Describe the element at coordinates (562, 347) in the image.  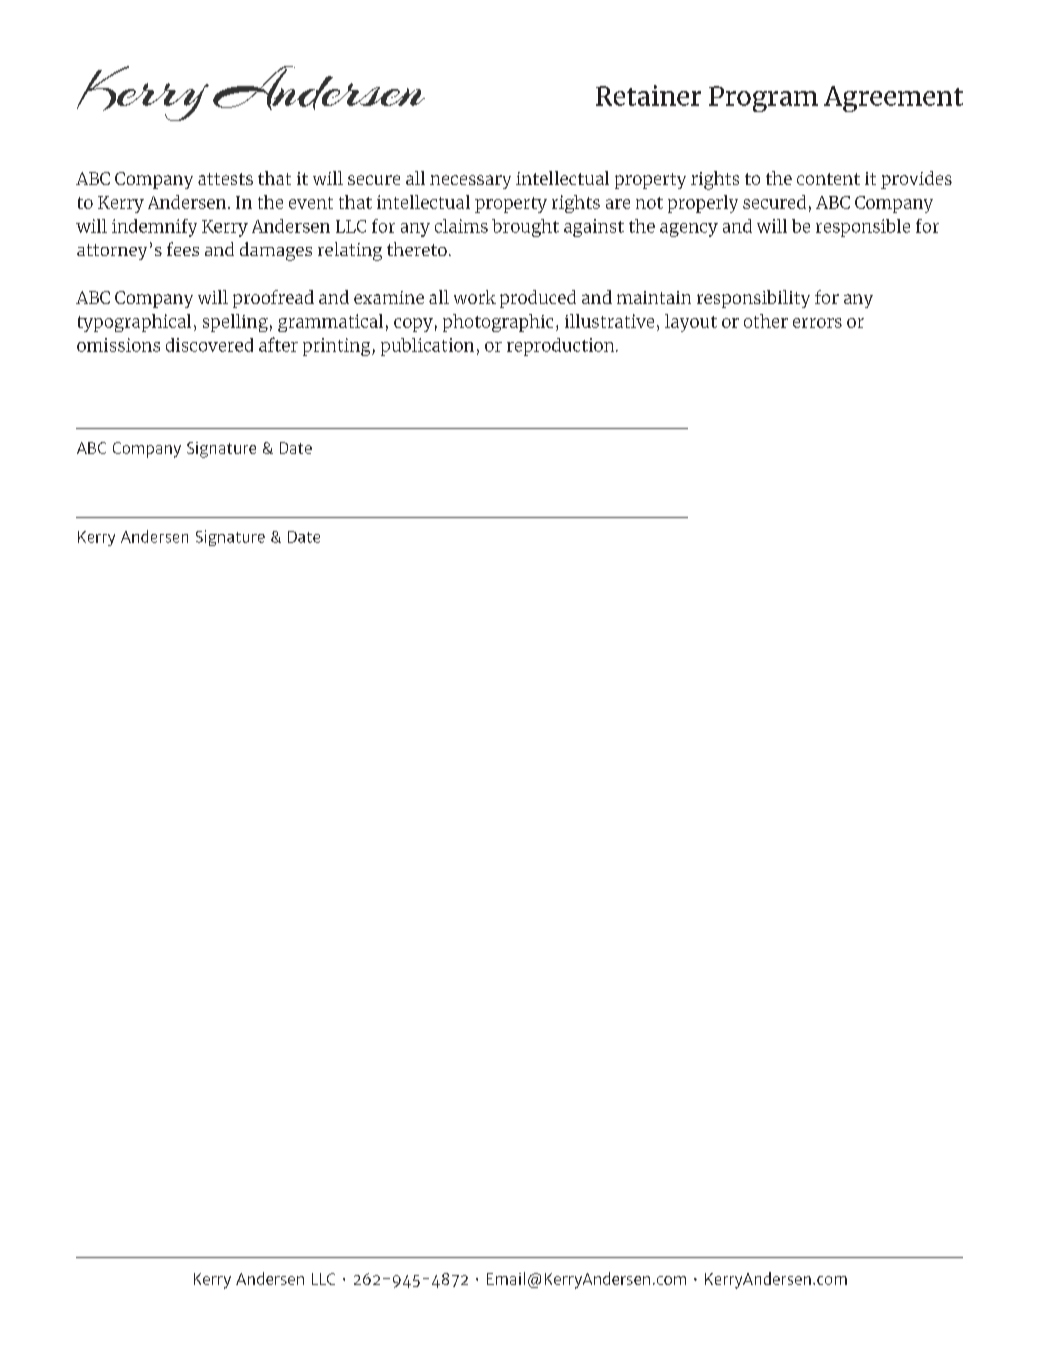
I see `reproduction` at that location.
